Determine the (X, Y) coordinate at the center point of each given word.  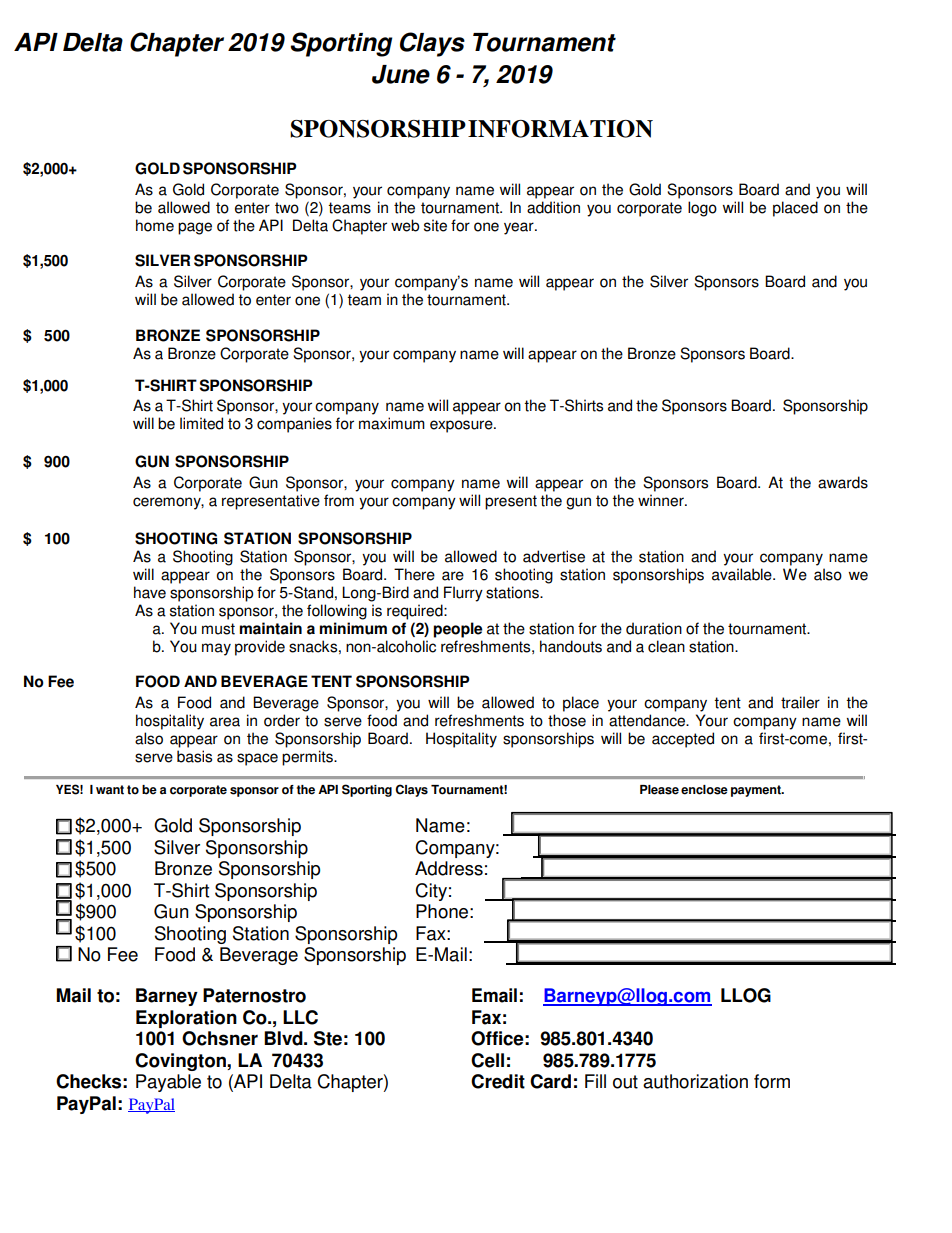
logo (702, 209)
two (287, 208)
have (150, 592)
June (401, 74)
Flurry (463, 594)
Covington (181, 1062)
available (743, 574)
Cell (487, 1060)
